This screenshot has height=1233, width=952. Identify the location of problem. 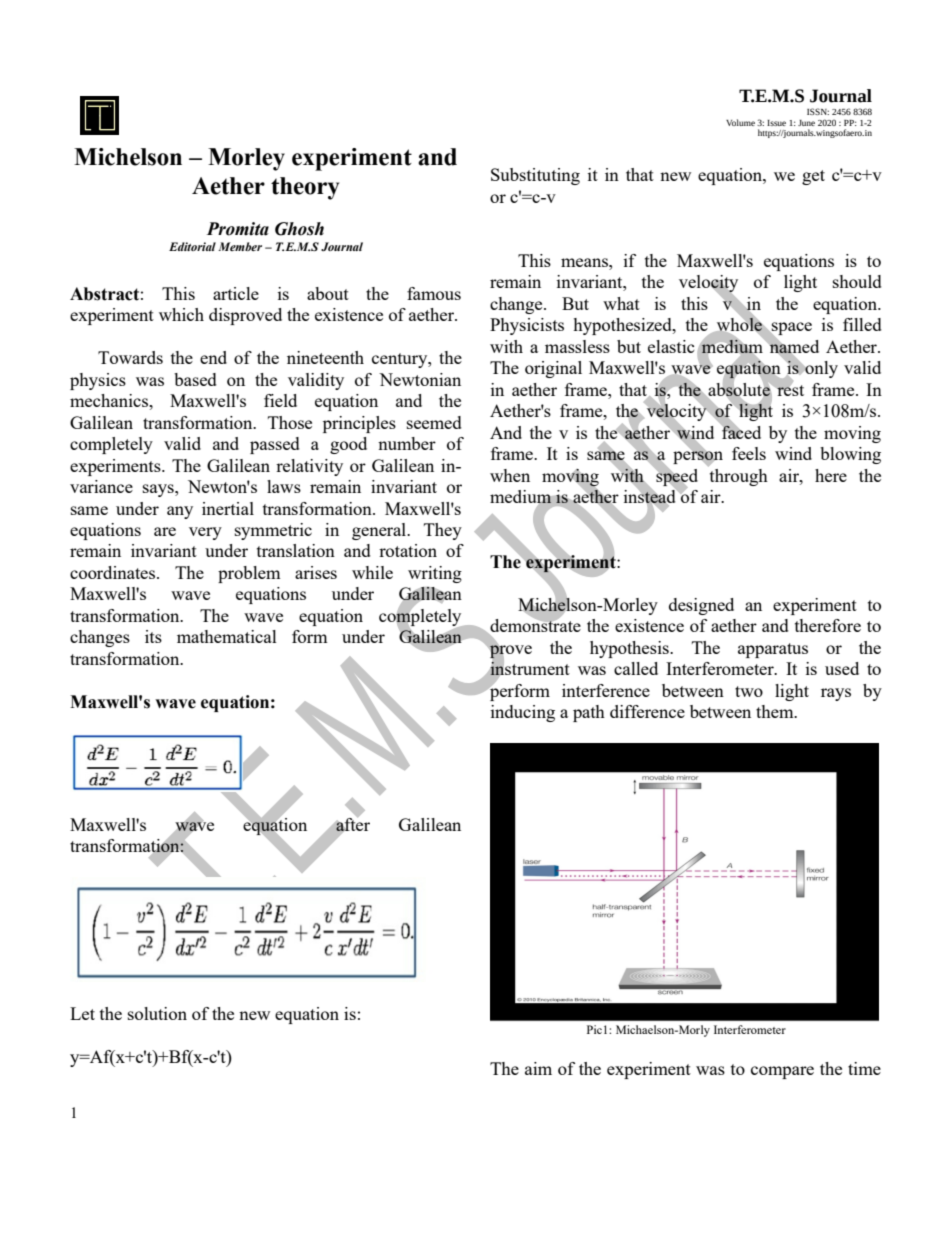
(249, 574).
